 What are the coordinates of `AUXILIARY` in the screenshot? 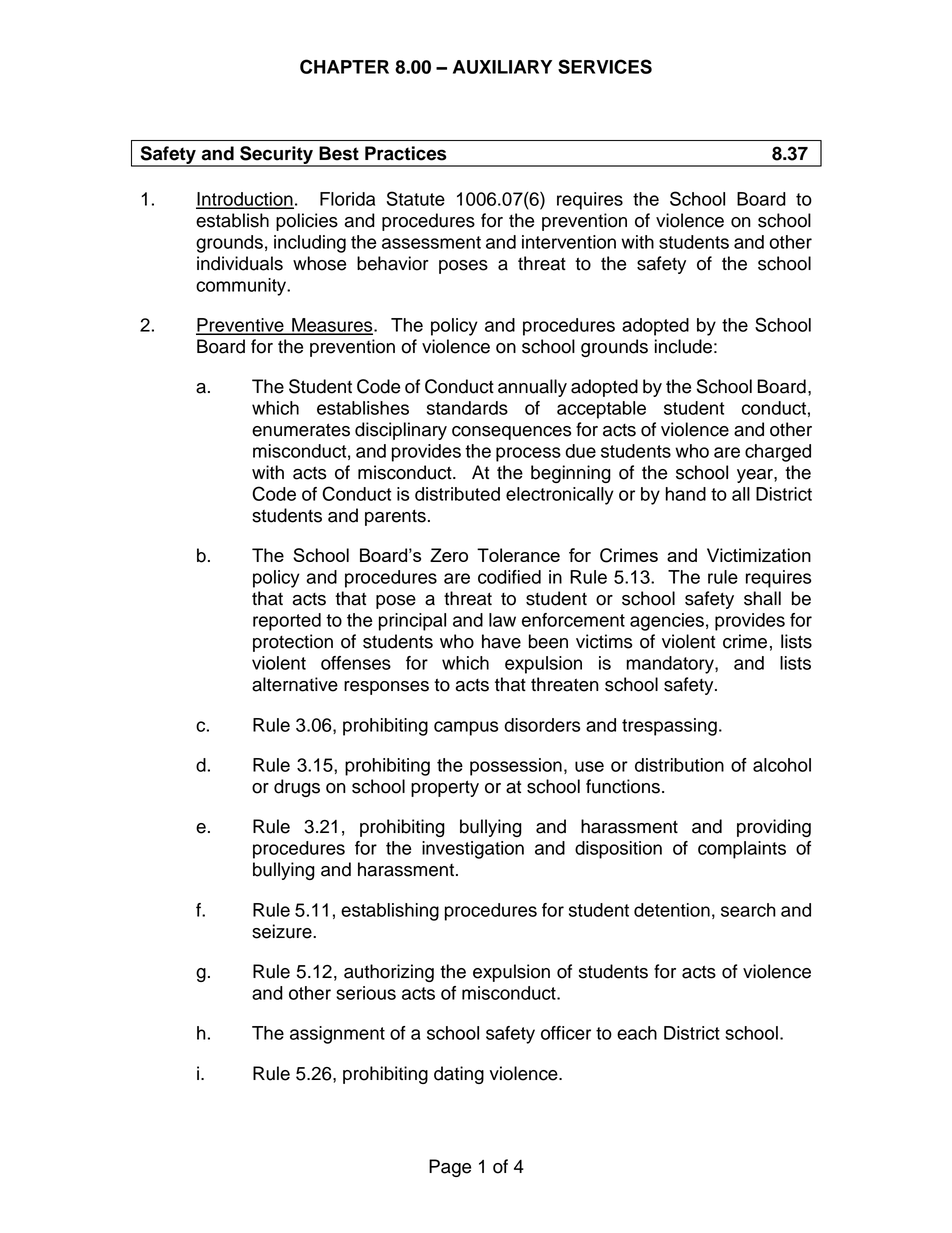 It's located at (502, 67).
